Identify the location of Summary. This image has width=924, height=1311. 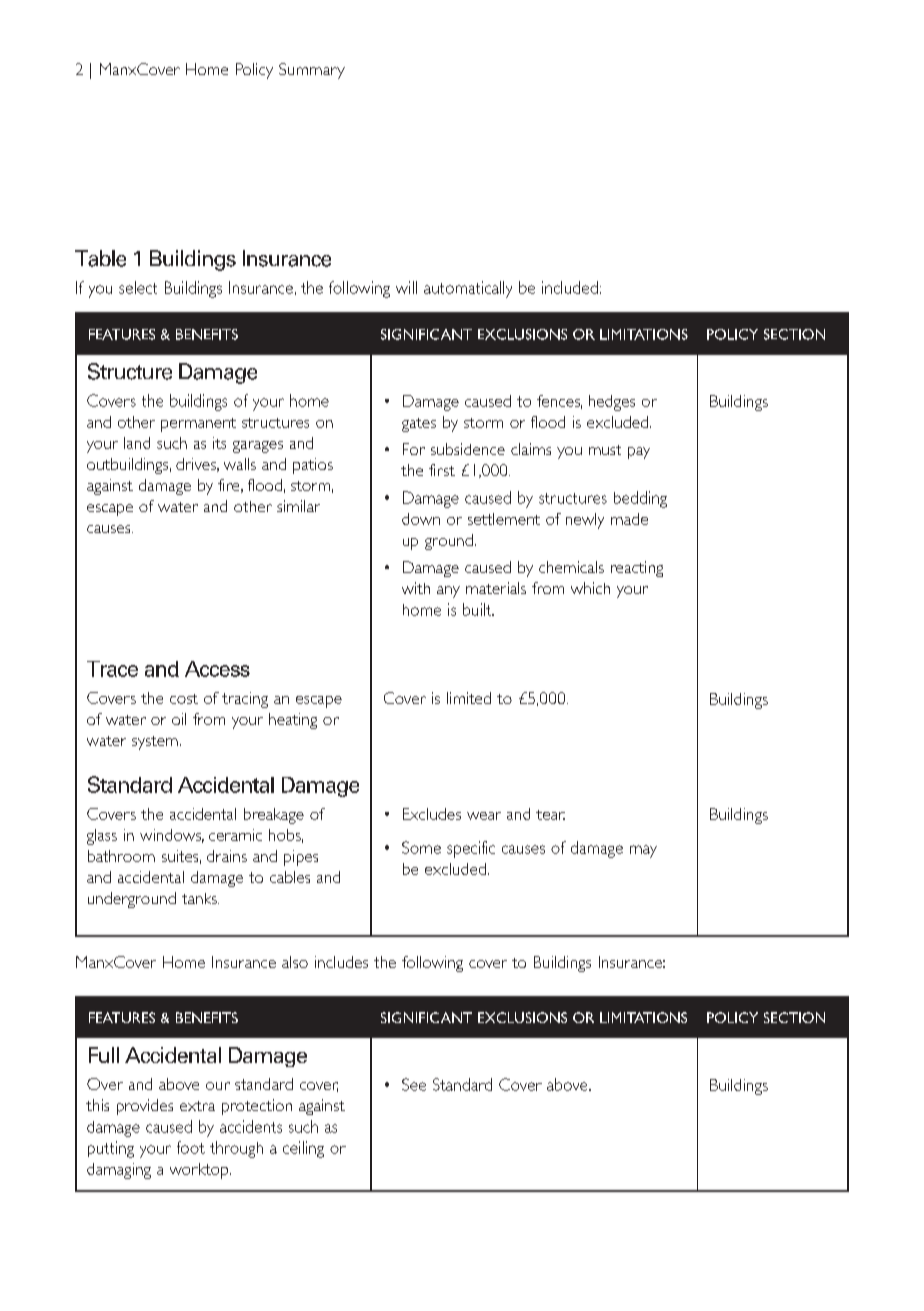
(312, 71).
